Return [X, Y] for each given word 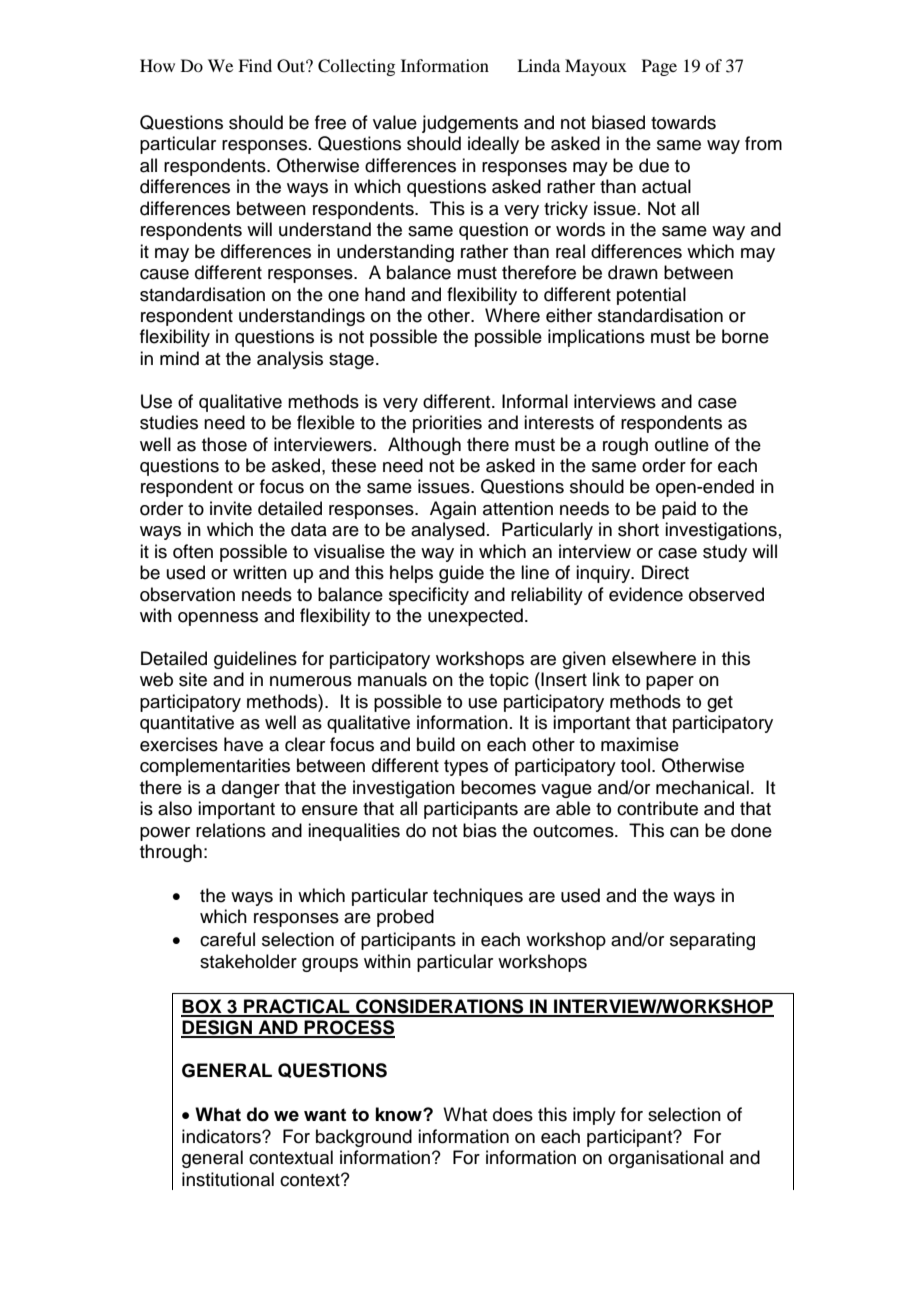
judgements [470, 124]
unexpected [475, 617]
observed [726, 594]
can [684, 832]
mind [179, 358]
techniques [478, 897]
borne [745, 336]
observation [187, 594]
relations [231, 830]
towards [683, 122]
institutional [228, 1179]
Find [255, 65]
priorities [447, 424]
